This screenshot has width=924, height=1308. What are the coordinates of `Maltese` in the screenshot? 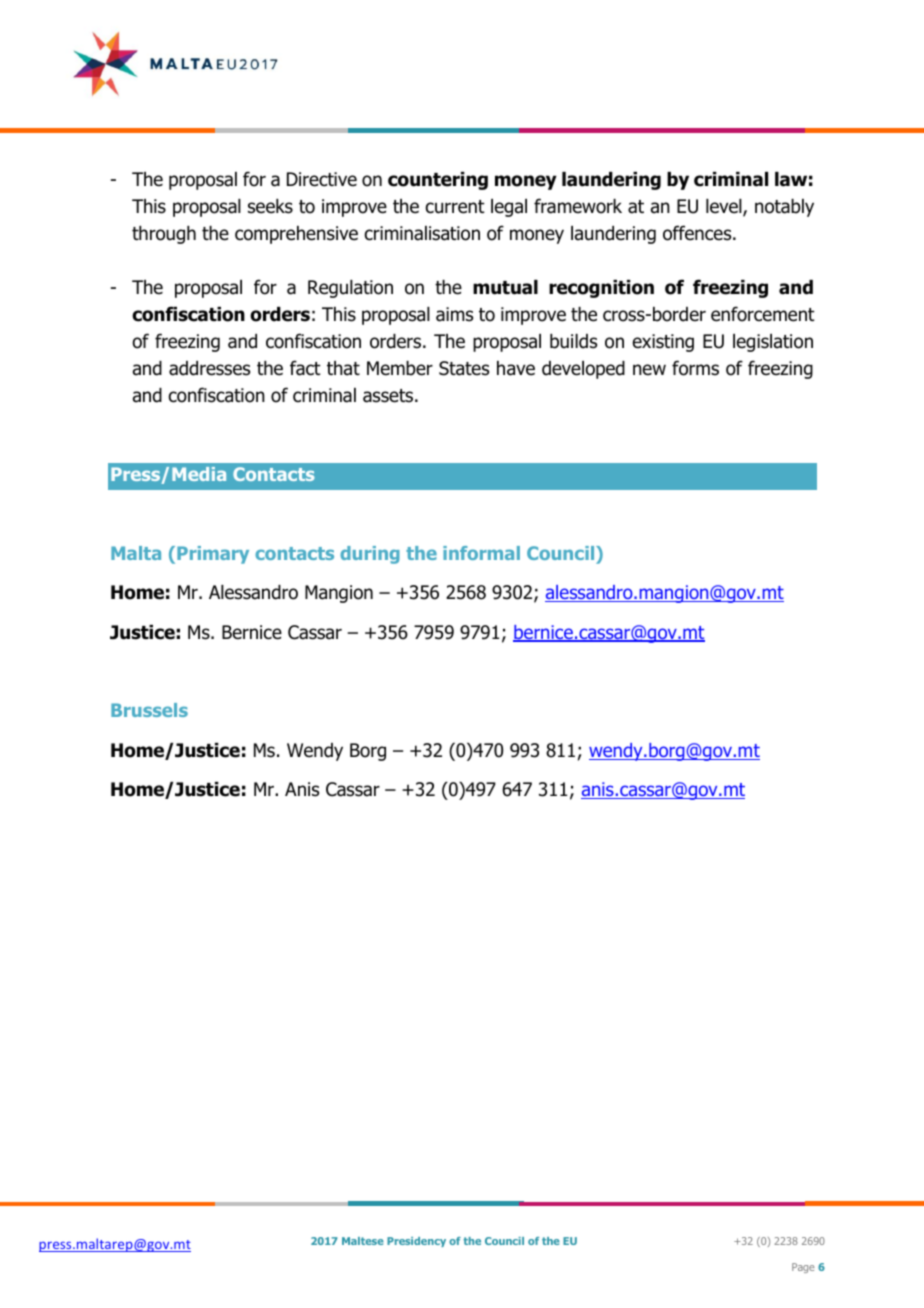 It's located at (363, 1241).
